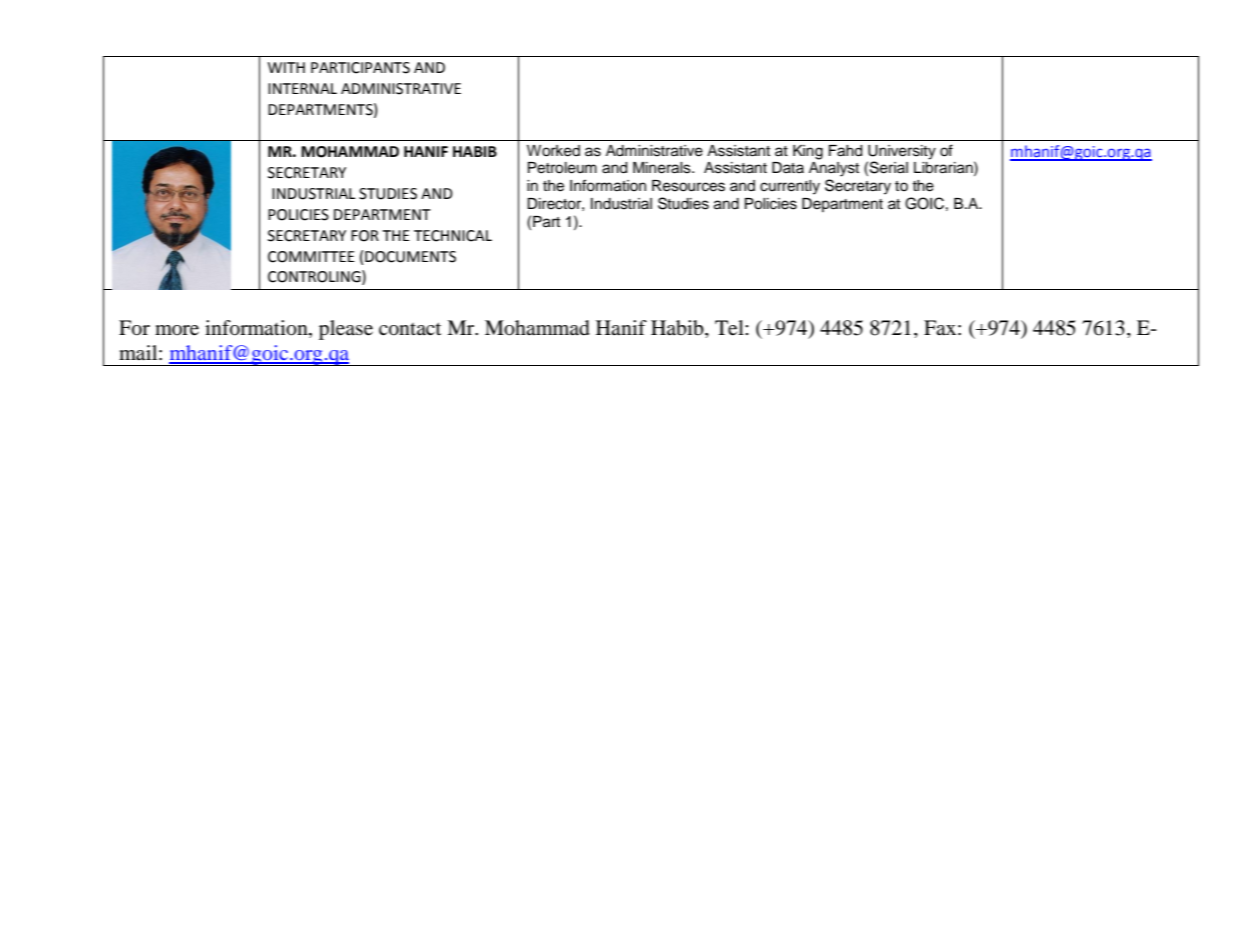  Describe the element at coordinates (453, 236) in the document. I see `TECHNICAL` at that location.
